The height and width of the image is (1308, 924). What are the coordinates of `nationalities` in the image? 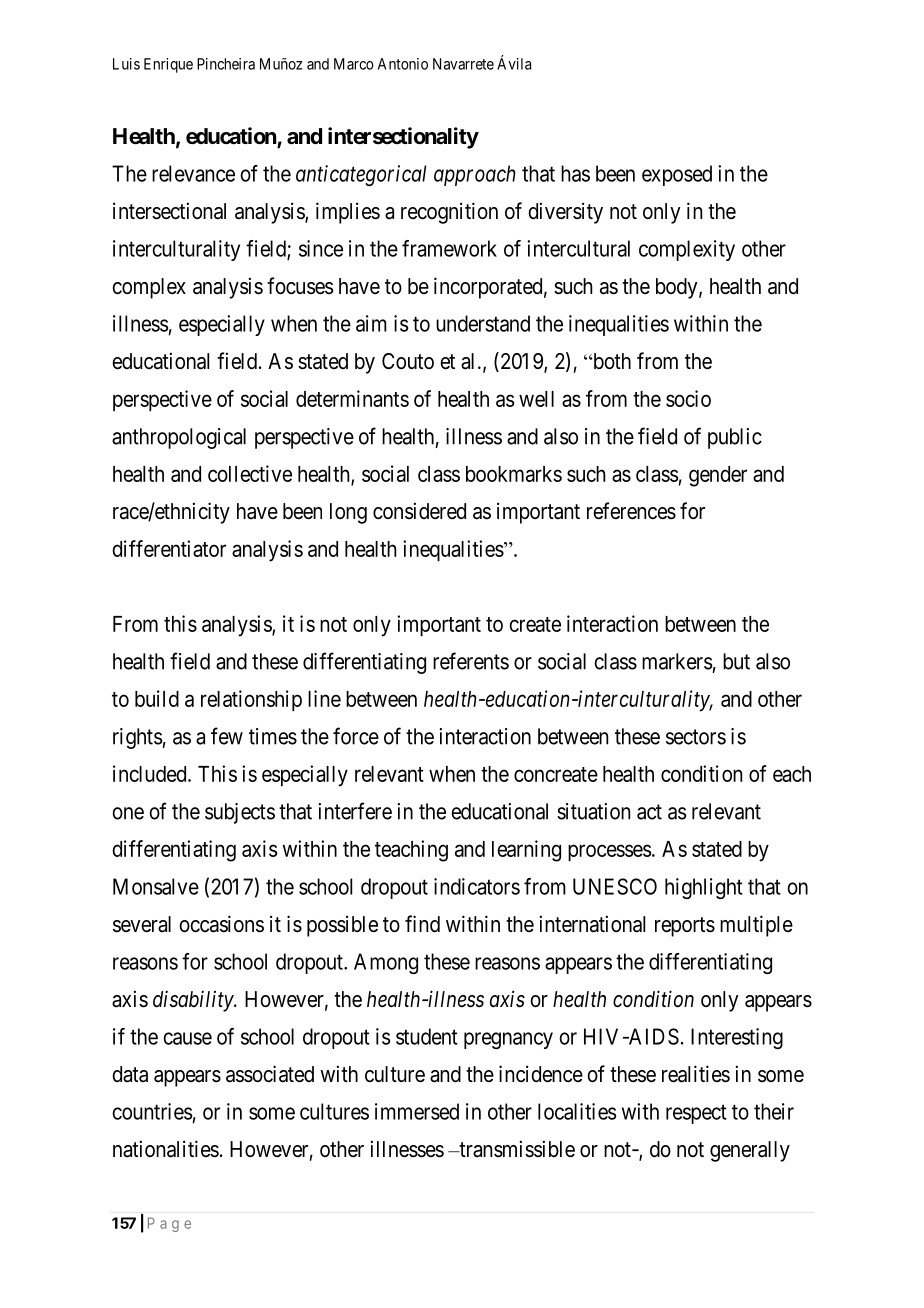 It's located at (166, 1149).
